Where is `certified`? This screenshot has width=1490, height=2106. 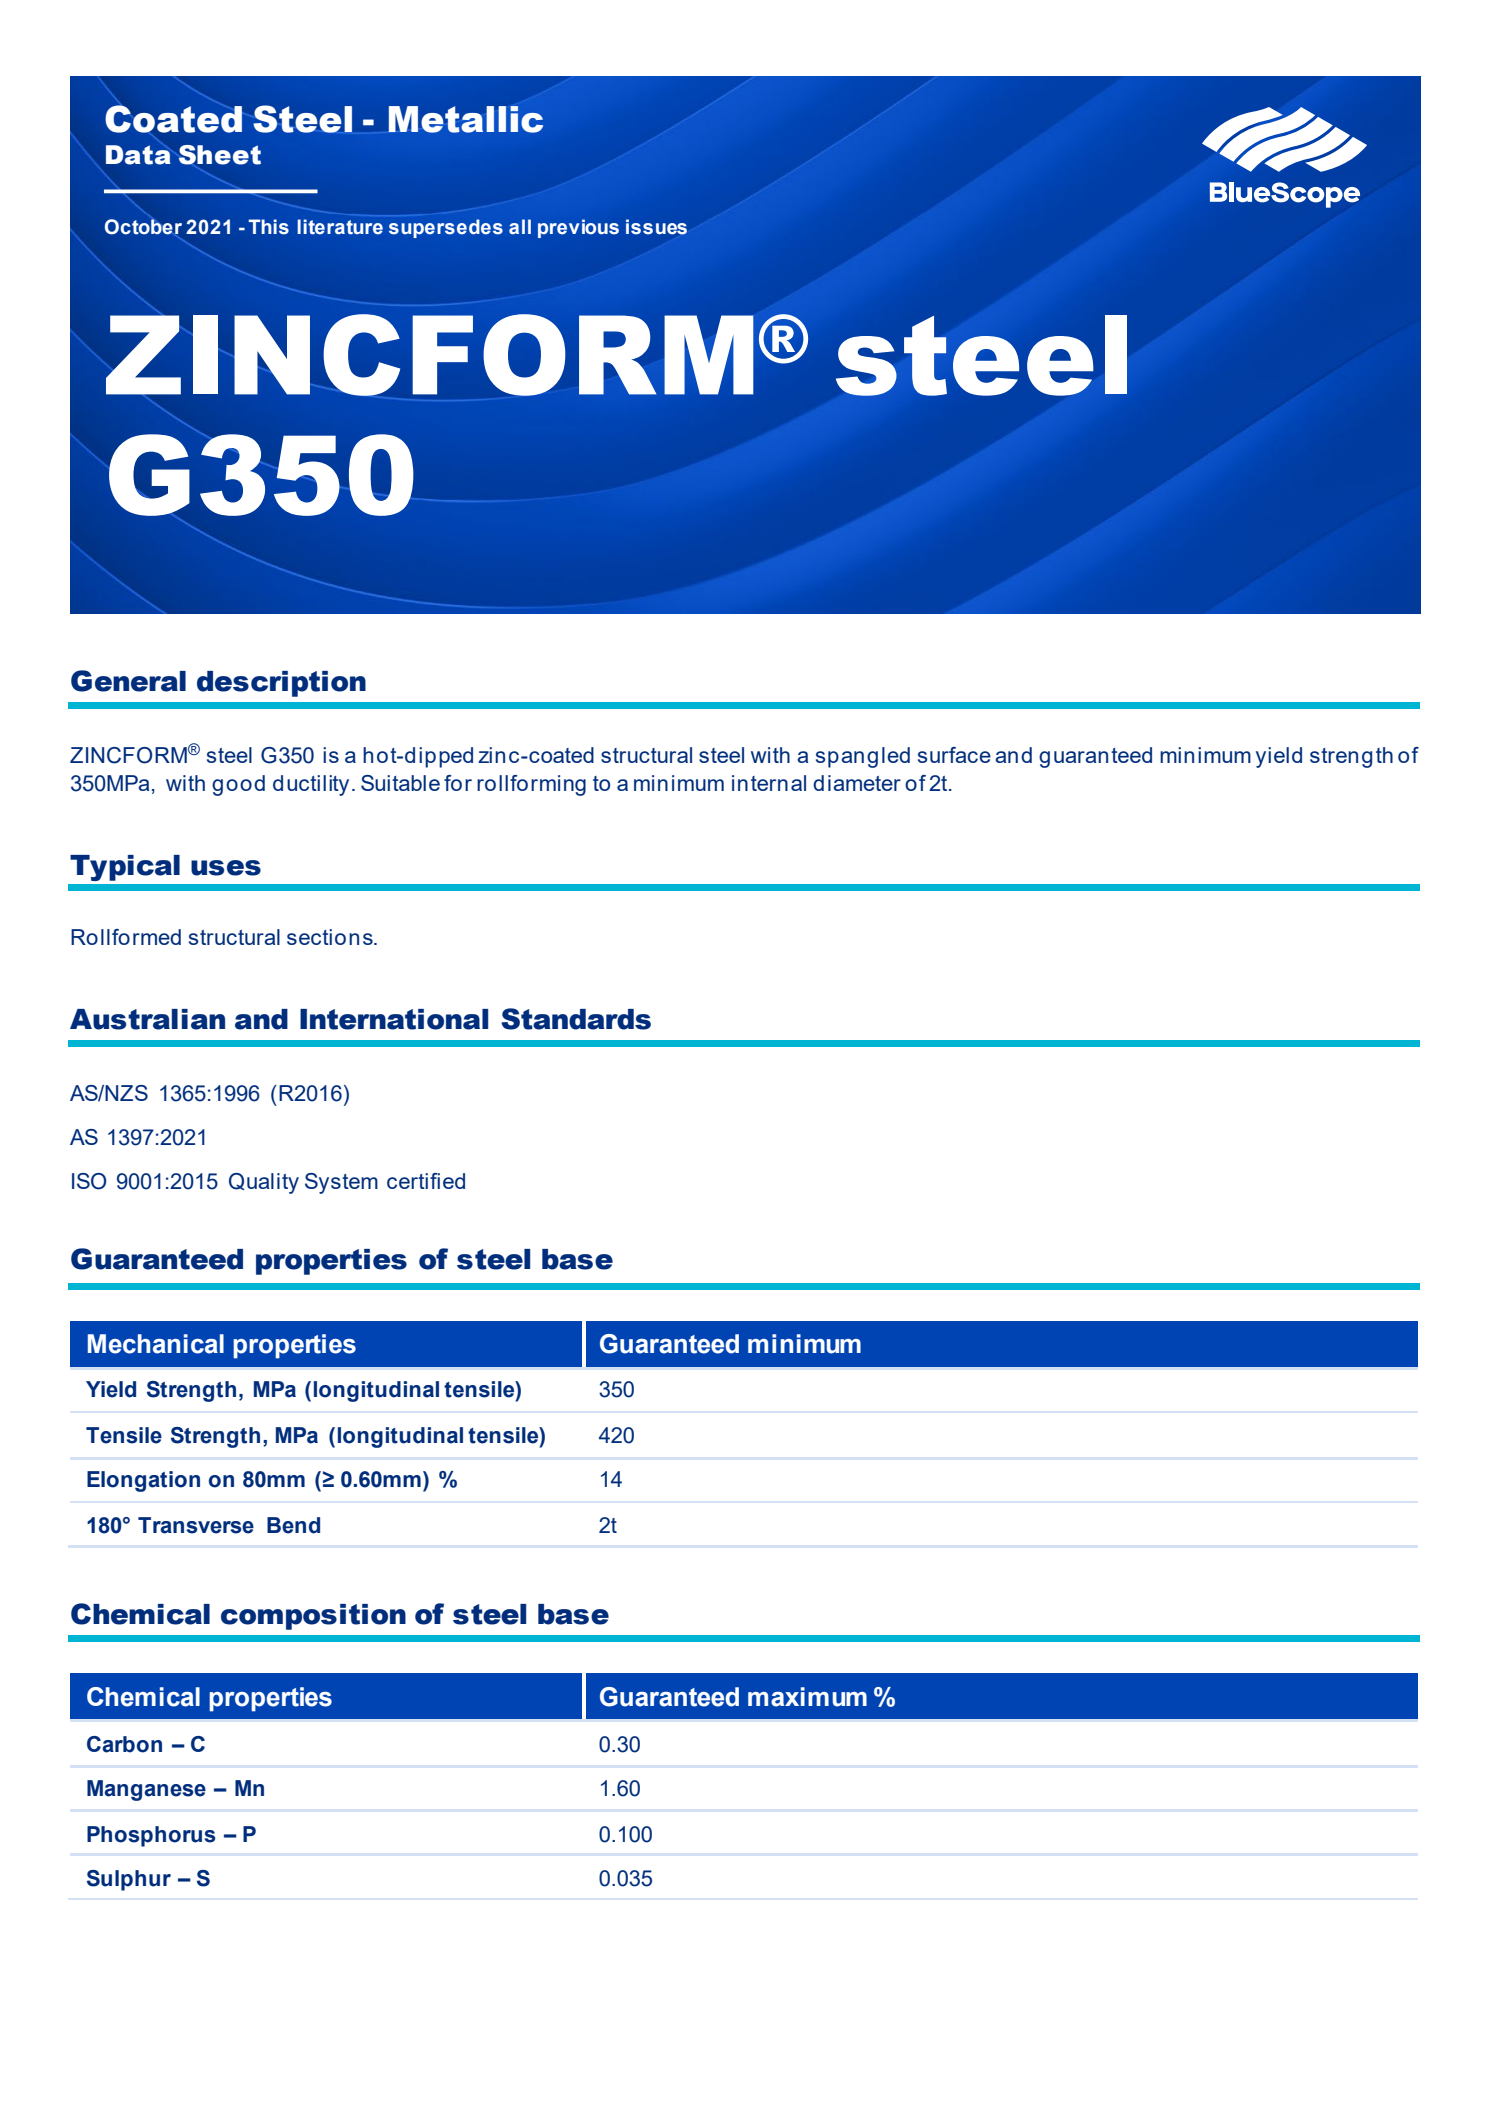 certified is located at coordinates (426, 1181).
